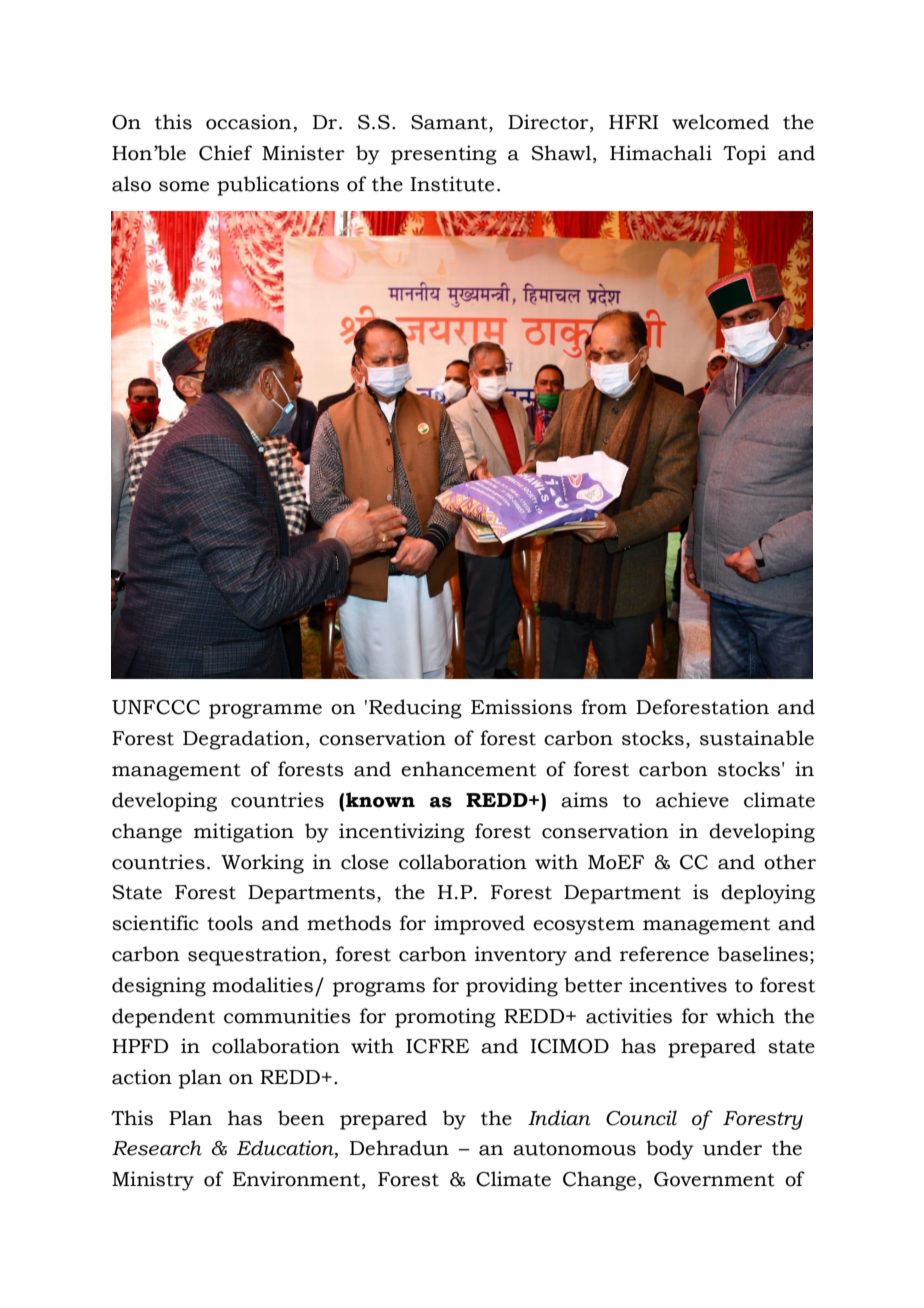  I want to click on deploying, so click(768, 894).
